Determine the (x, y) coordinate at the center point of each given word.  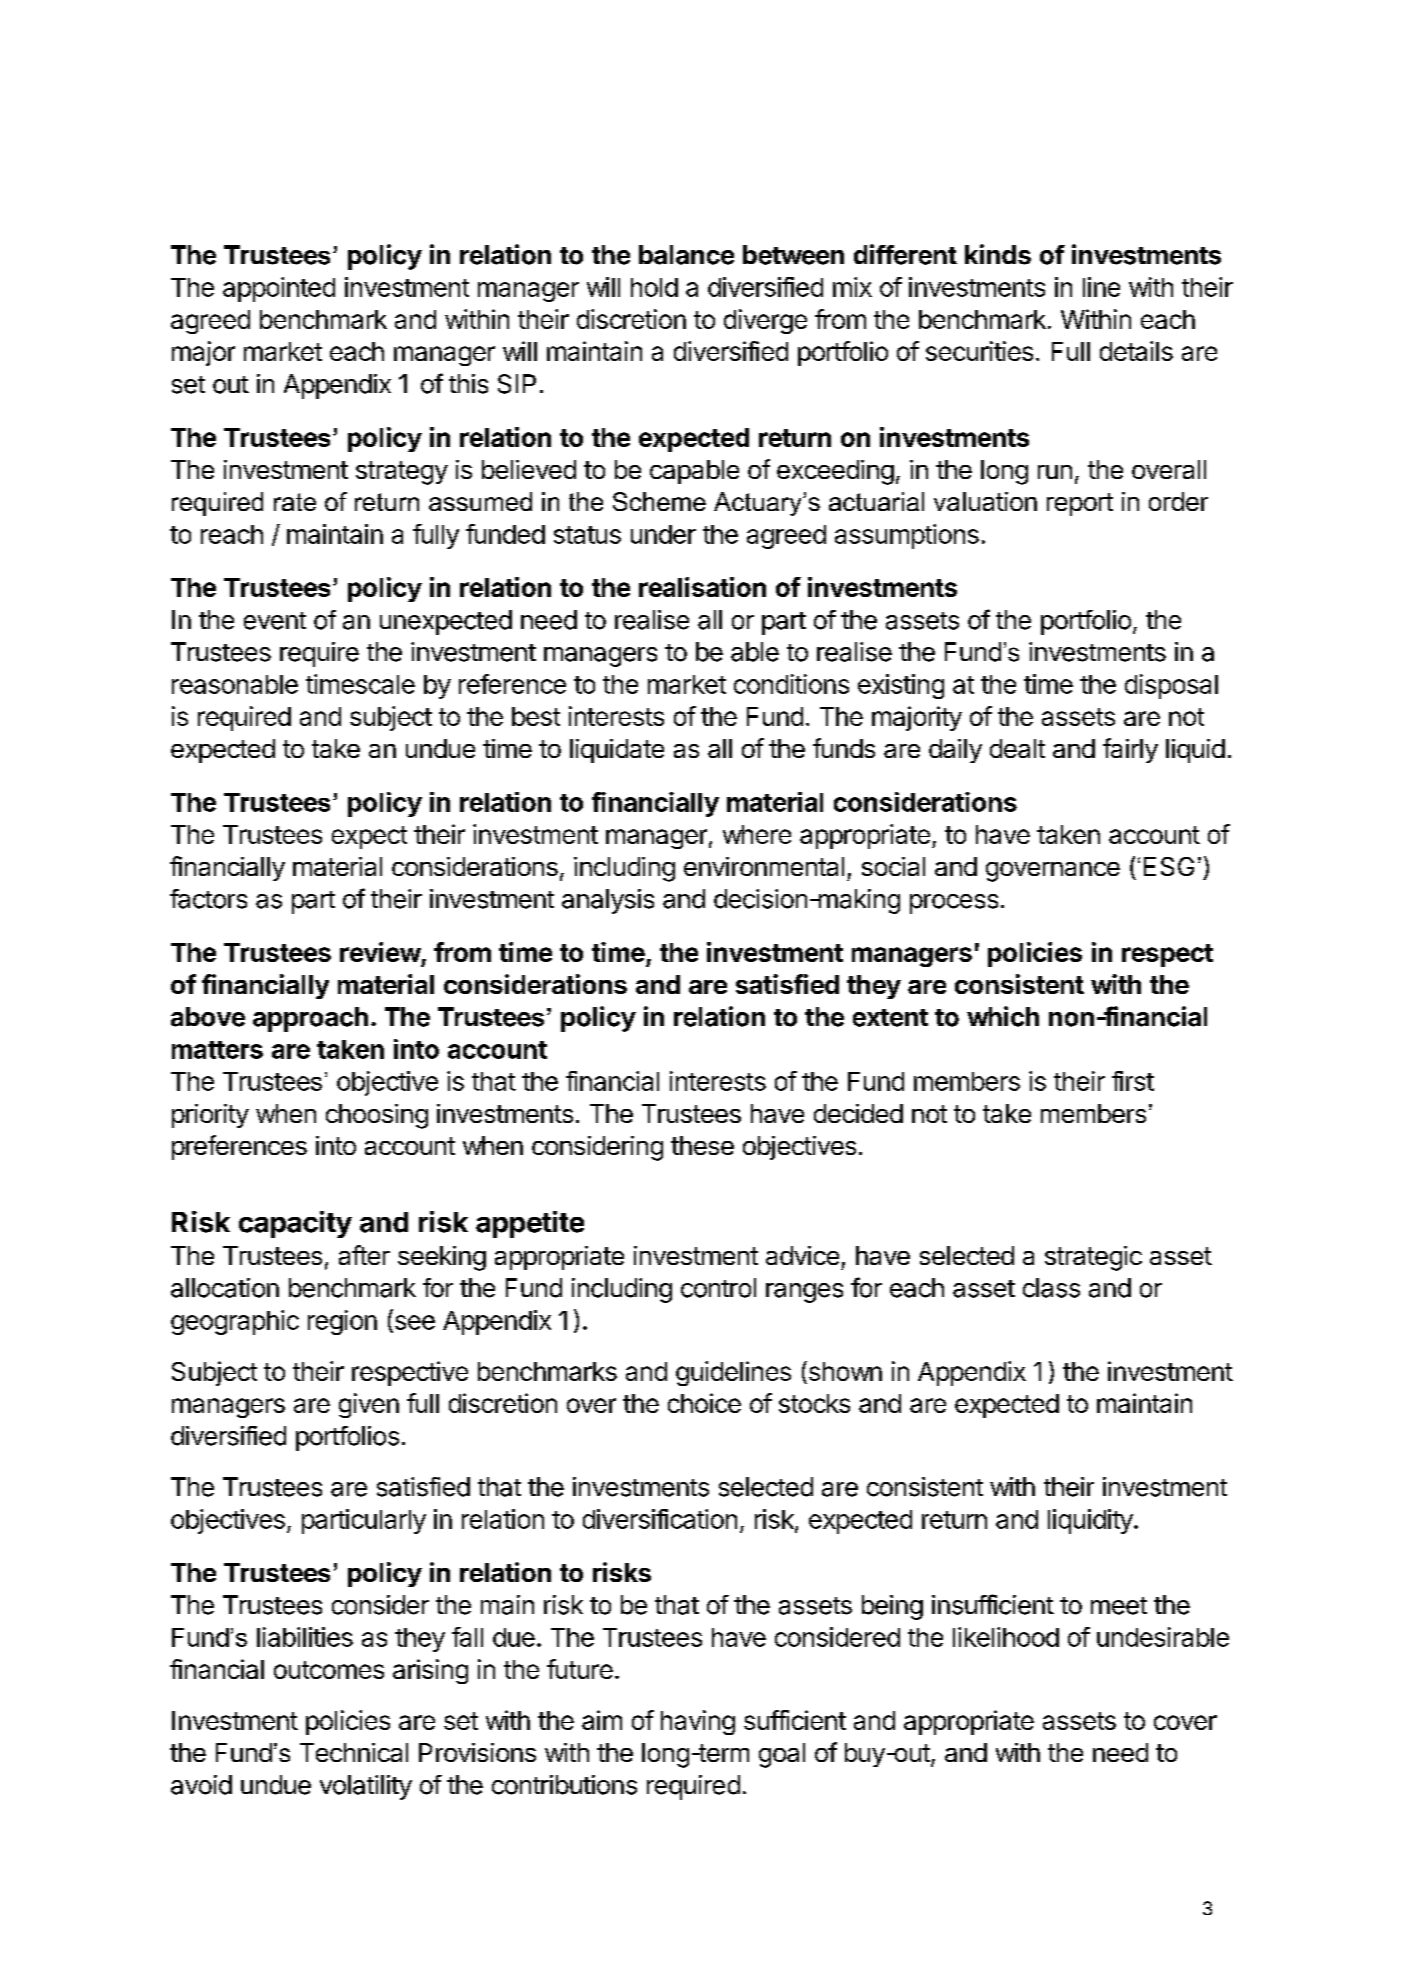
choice (704, 1403)
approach (310, 1019)
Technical (354, 1752)
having (698, 1722)
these (702, 1145)
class (1051, 1288)
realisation (702, 587)
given (369, 1405)
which (1003, 1016)
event (275, 621)
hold (654, 287)
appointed (279, 289)
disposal (1171, 686)
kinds (998, 254)
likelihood (1006, 1637)
